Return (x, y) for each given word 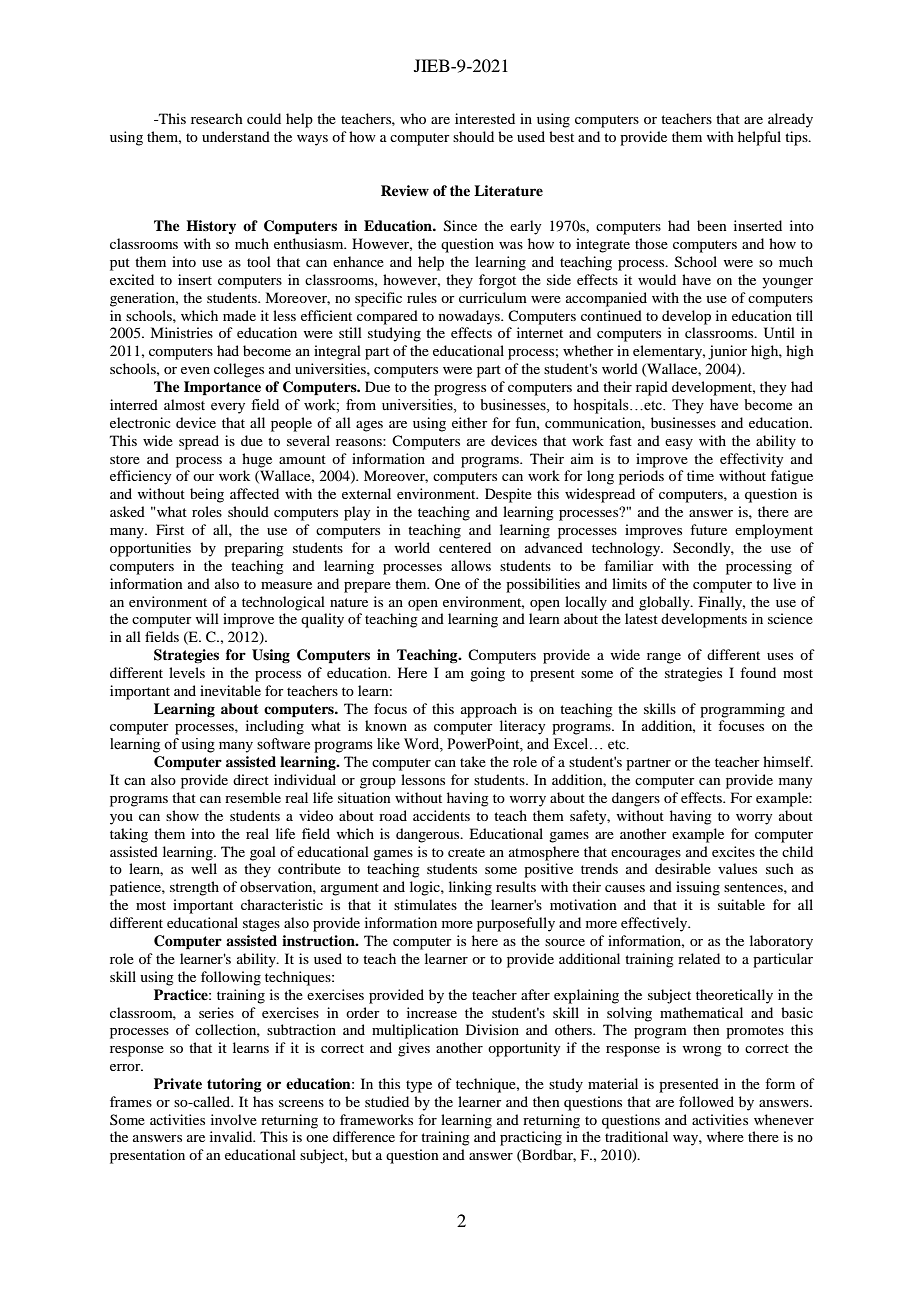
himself (788, 761)
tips (797, 138)
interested (485, 118)
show (182, 815)
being (207, 495)
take (473, 761)
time (700, 475)
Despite (508, 495)
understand (236, 136)
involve (234, 1119)
